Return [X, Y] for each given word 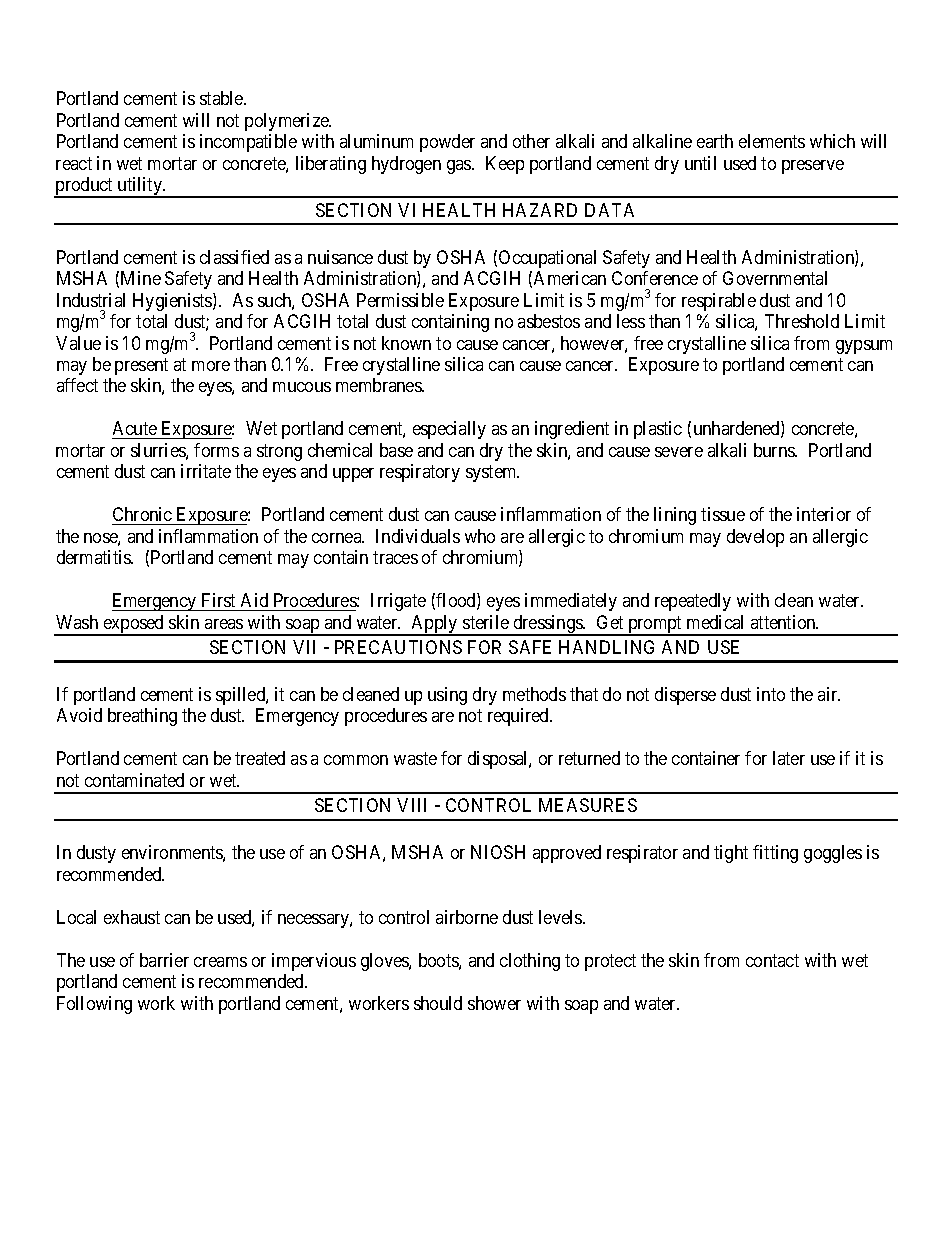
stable [222, 98]
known [406, 343]
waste [415, 759]
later [789, 758]
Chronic [143, 516]
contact [772, 960]
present [141, 366]
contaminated [134, 780]
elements [772, 141]
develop [755, 538]
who [480, 536]
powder [447, 143]
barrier [164, 960]
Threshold [802, 321]
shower [494, 1003]
